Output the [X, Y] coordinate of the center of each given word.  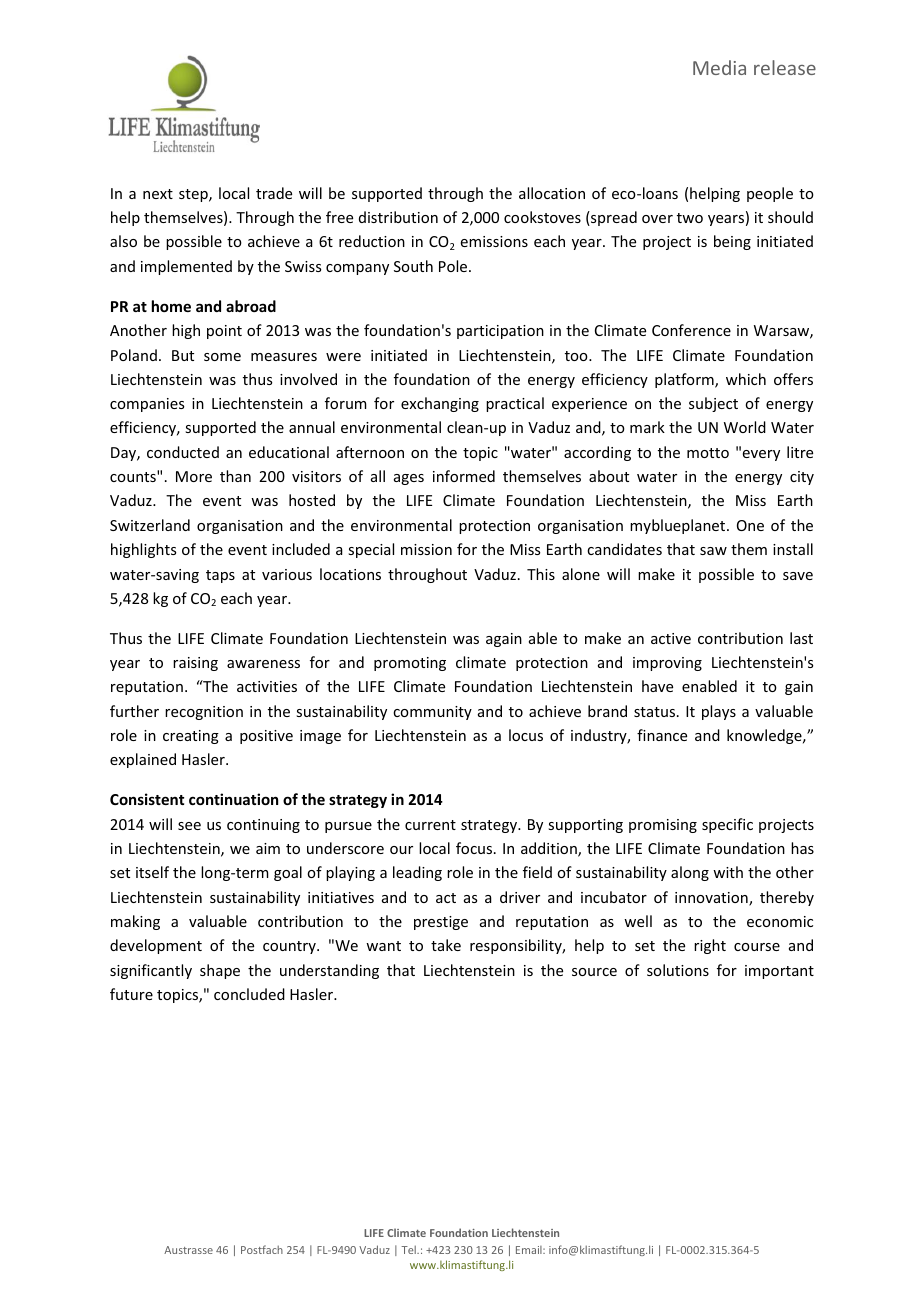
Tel [409, 1249]
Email [530, 1250]
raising [195, 664]
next [158, 194]
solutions [678, 970]
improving [667, 664]
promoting [410, 664]
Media [719, 67]
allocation [552, 193]
